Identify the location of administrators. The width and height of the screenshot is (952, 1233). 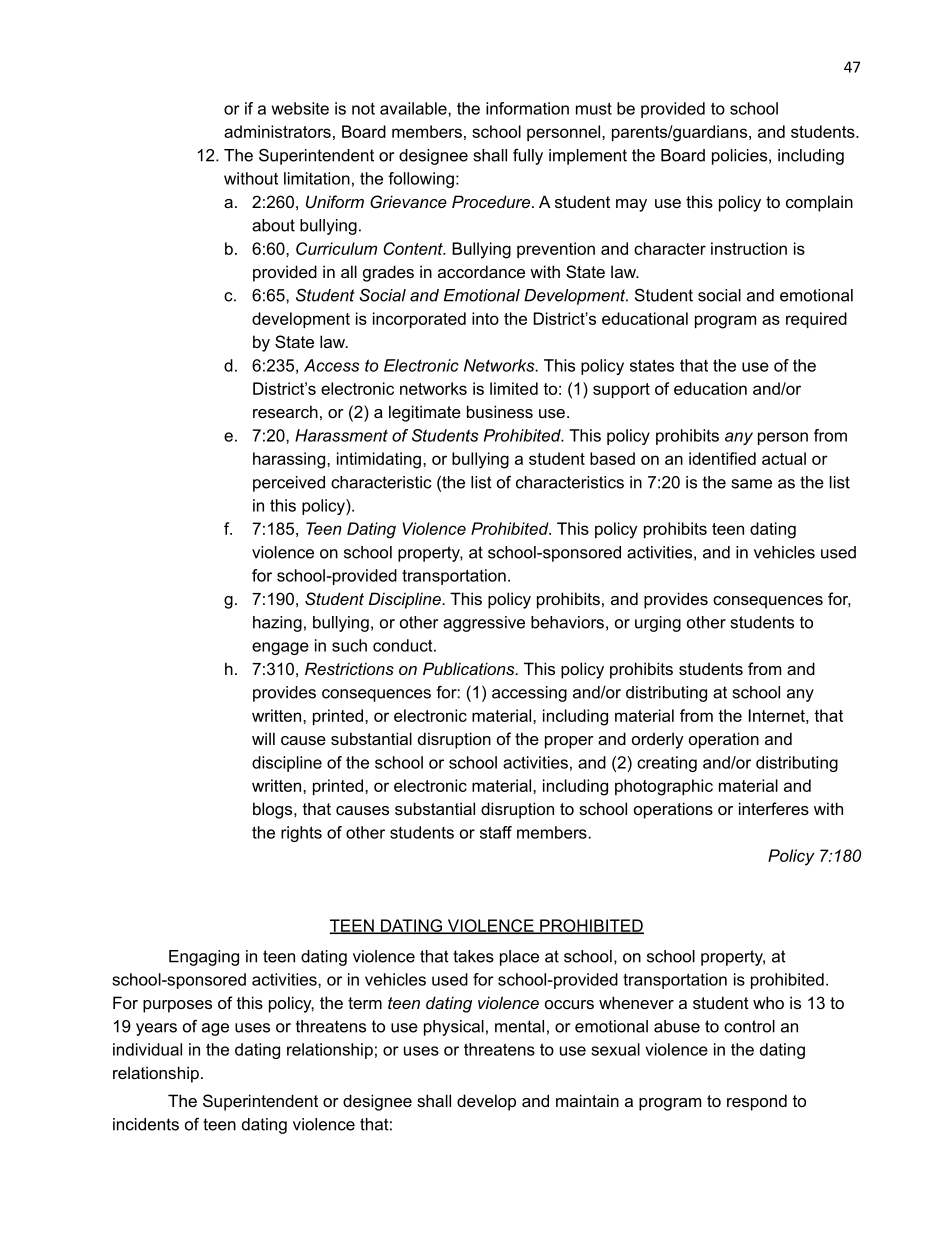
(277, 131).
